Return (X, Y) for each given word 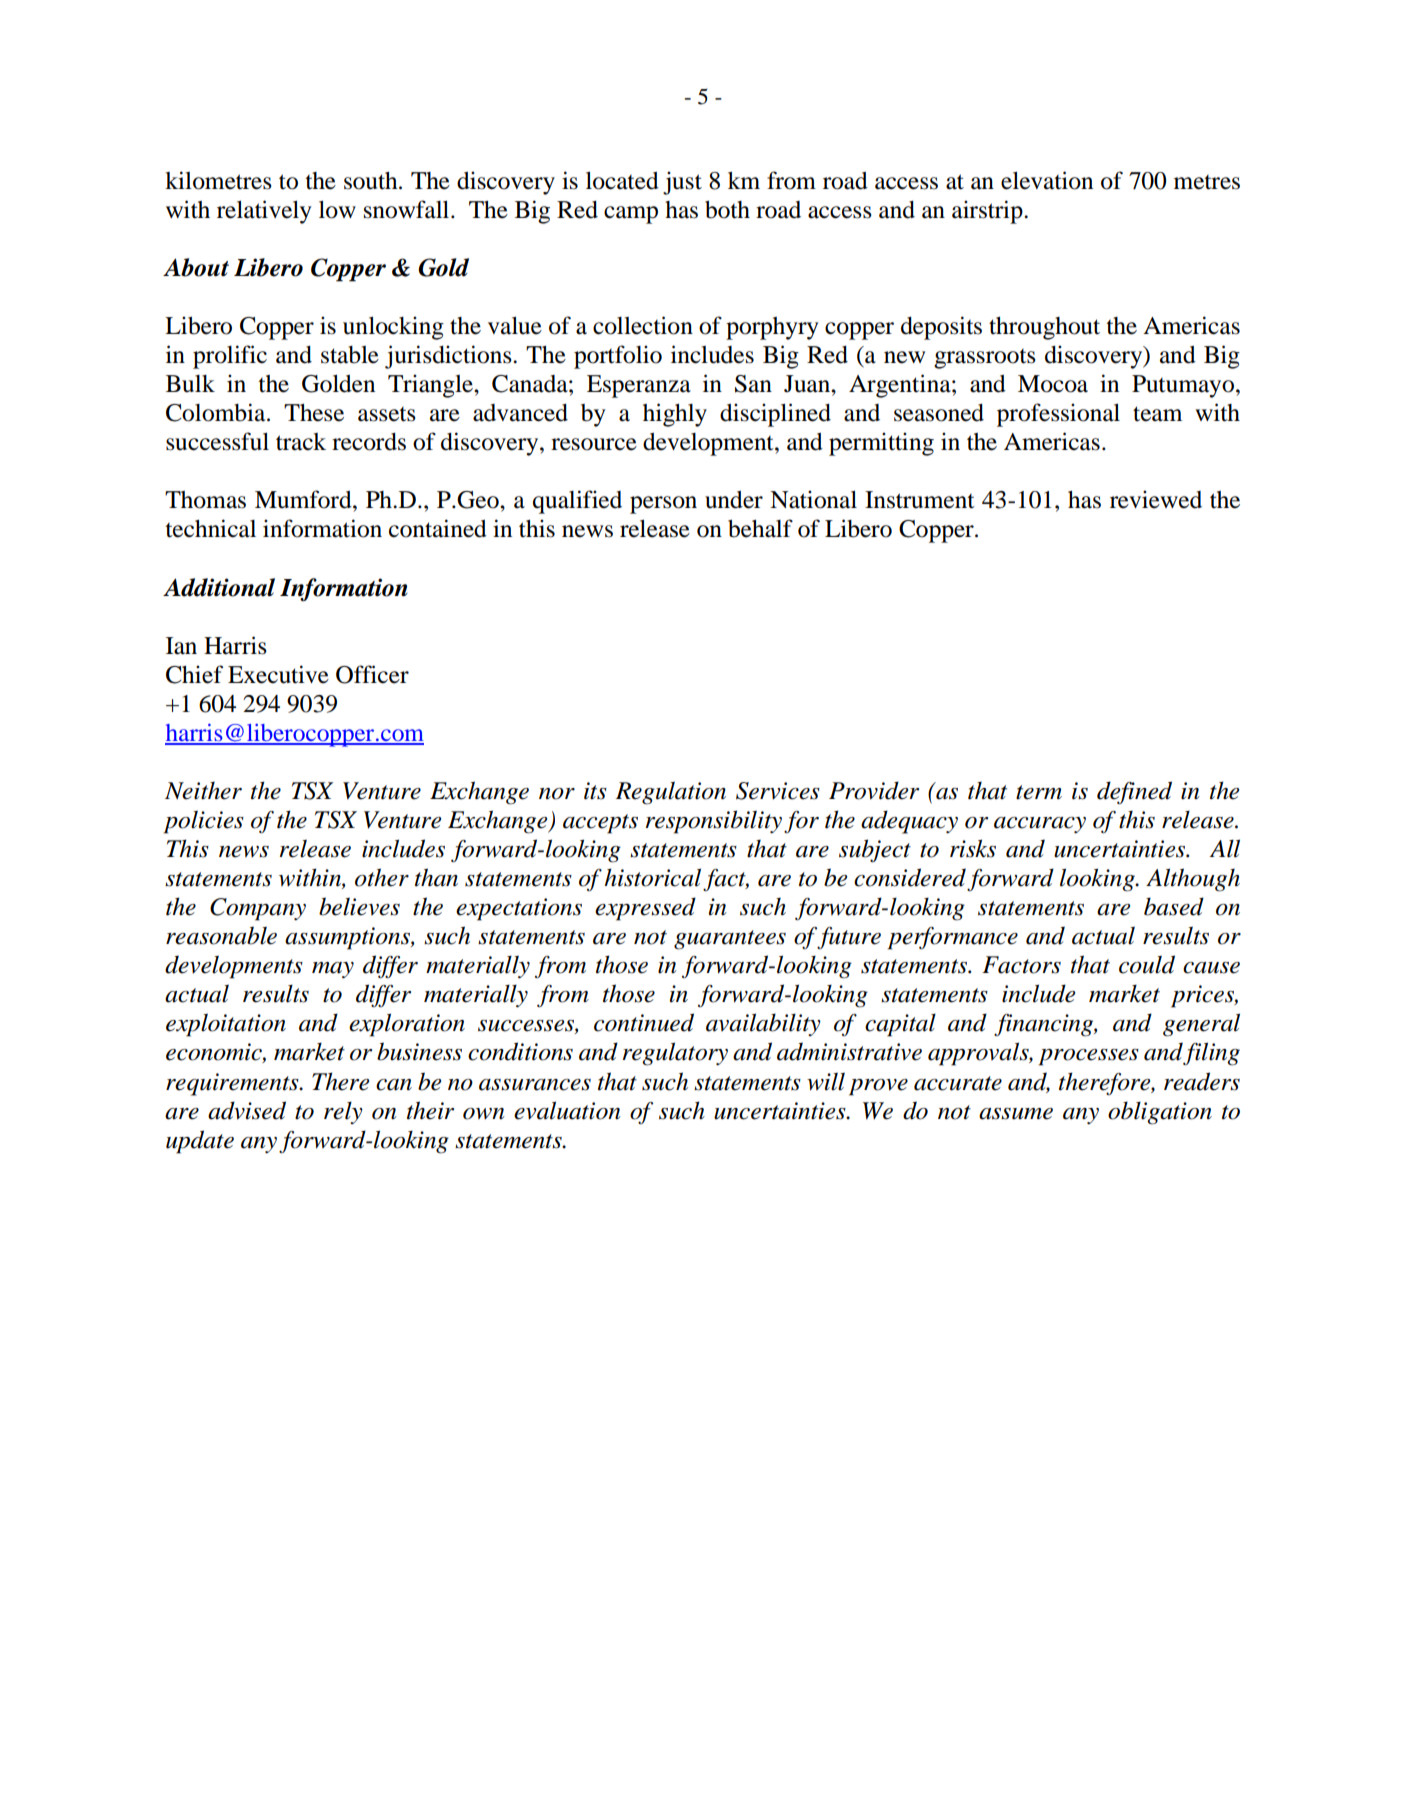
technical (210, 528)
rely (343, 1113)
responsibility (714, 822)
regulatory (675, 1054)
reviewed (1156, 499)
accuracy (1040, 825)
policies (204, 822)
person (663, 505)
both (727, 210)
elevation (1047, 180)
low (337, 210)
